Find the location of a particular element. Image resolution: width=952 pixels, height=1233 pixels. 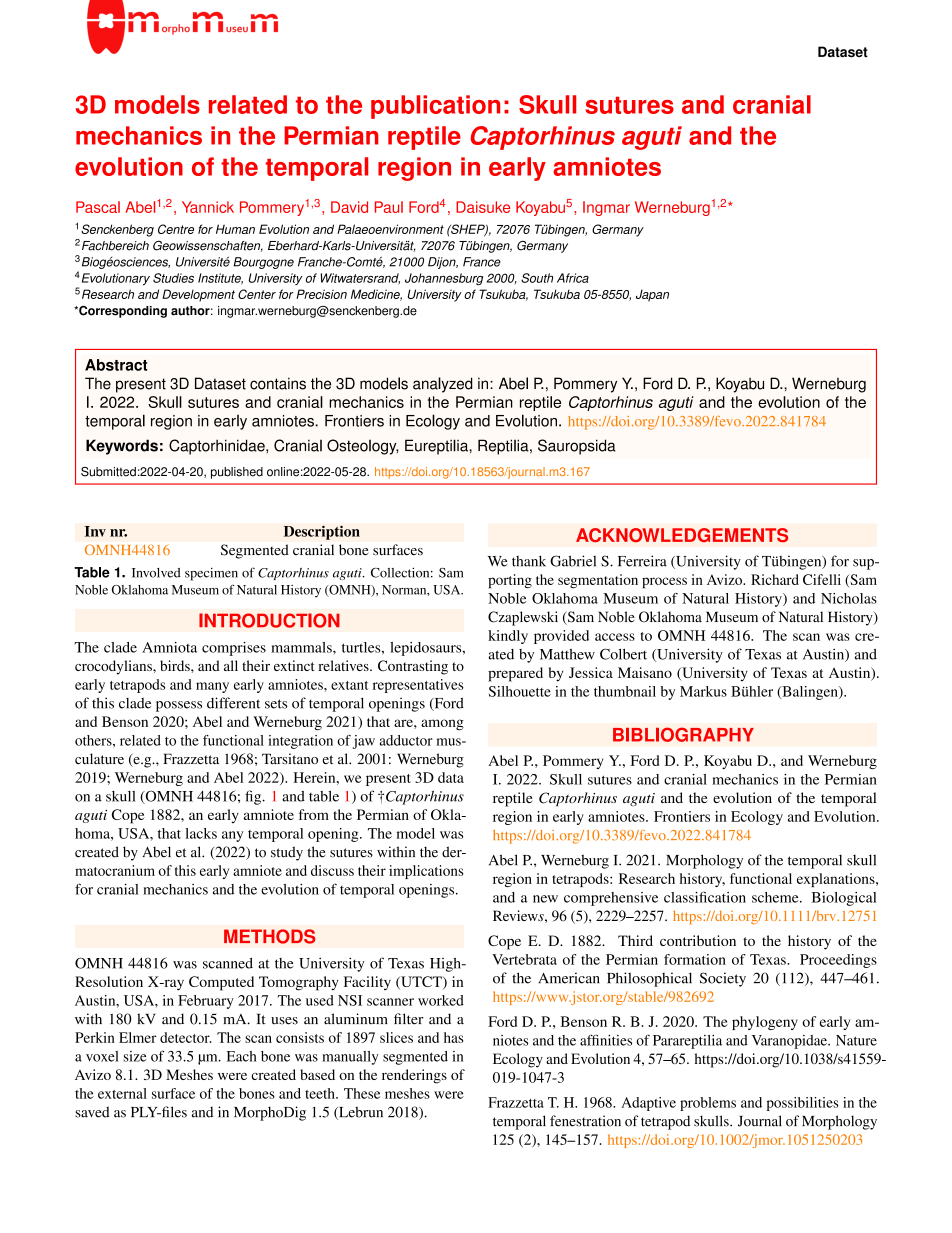

possess is located at coordinates (179, 706).
